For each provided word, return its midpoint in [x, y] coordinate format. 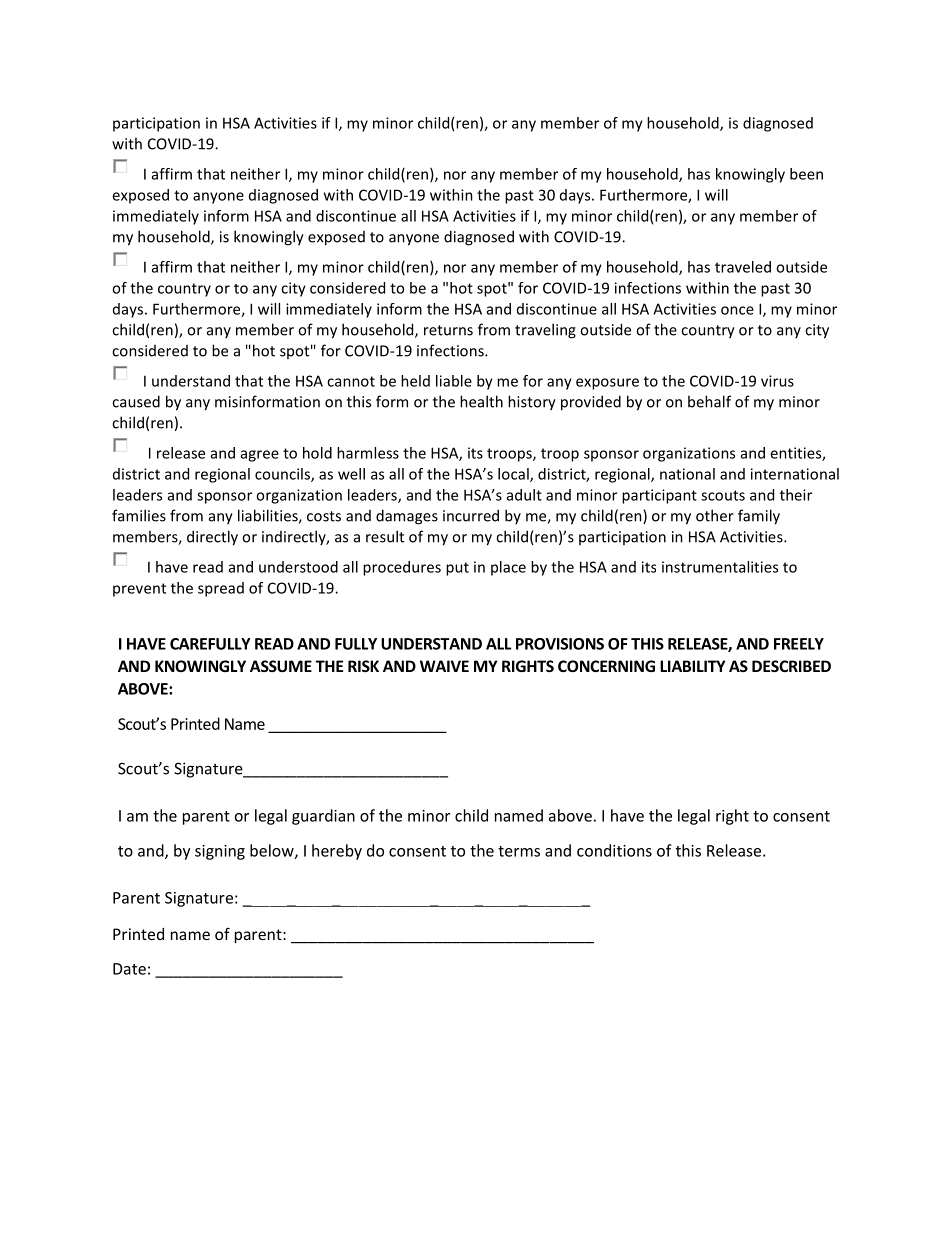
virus [777, 381]
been [806, 174]
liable [454, 381]
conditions [614, 850]
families [139, 515]
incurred [471, 515]
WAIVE [444, 666]
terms [519, 851]
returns [448, 330]
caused [136, 401]
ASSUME [281, 666]
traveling [545, 331]
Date [129, 969]
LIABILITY [692, 666]
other [715, 515]
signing [220, 852]
